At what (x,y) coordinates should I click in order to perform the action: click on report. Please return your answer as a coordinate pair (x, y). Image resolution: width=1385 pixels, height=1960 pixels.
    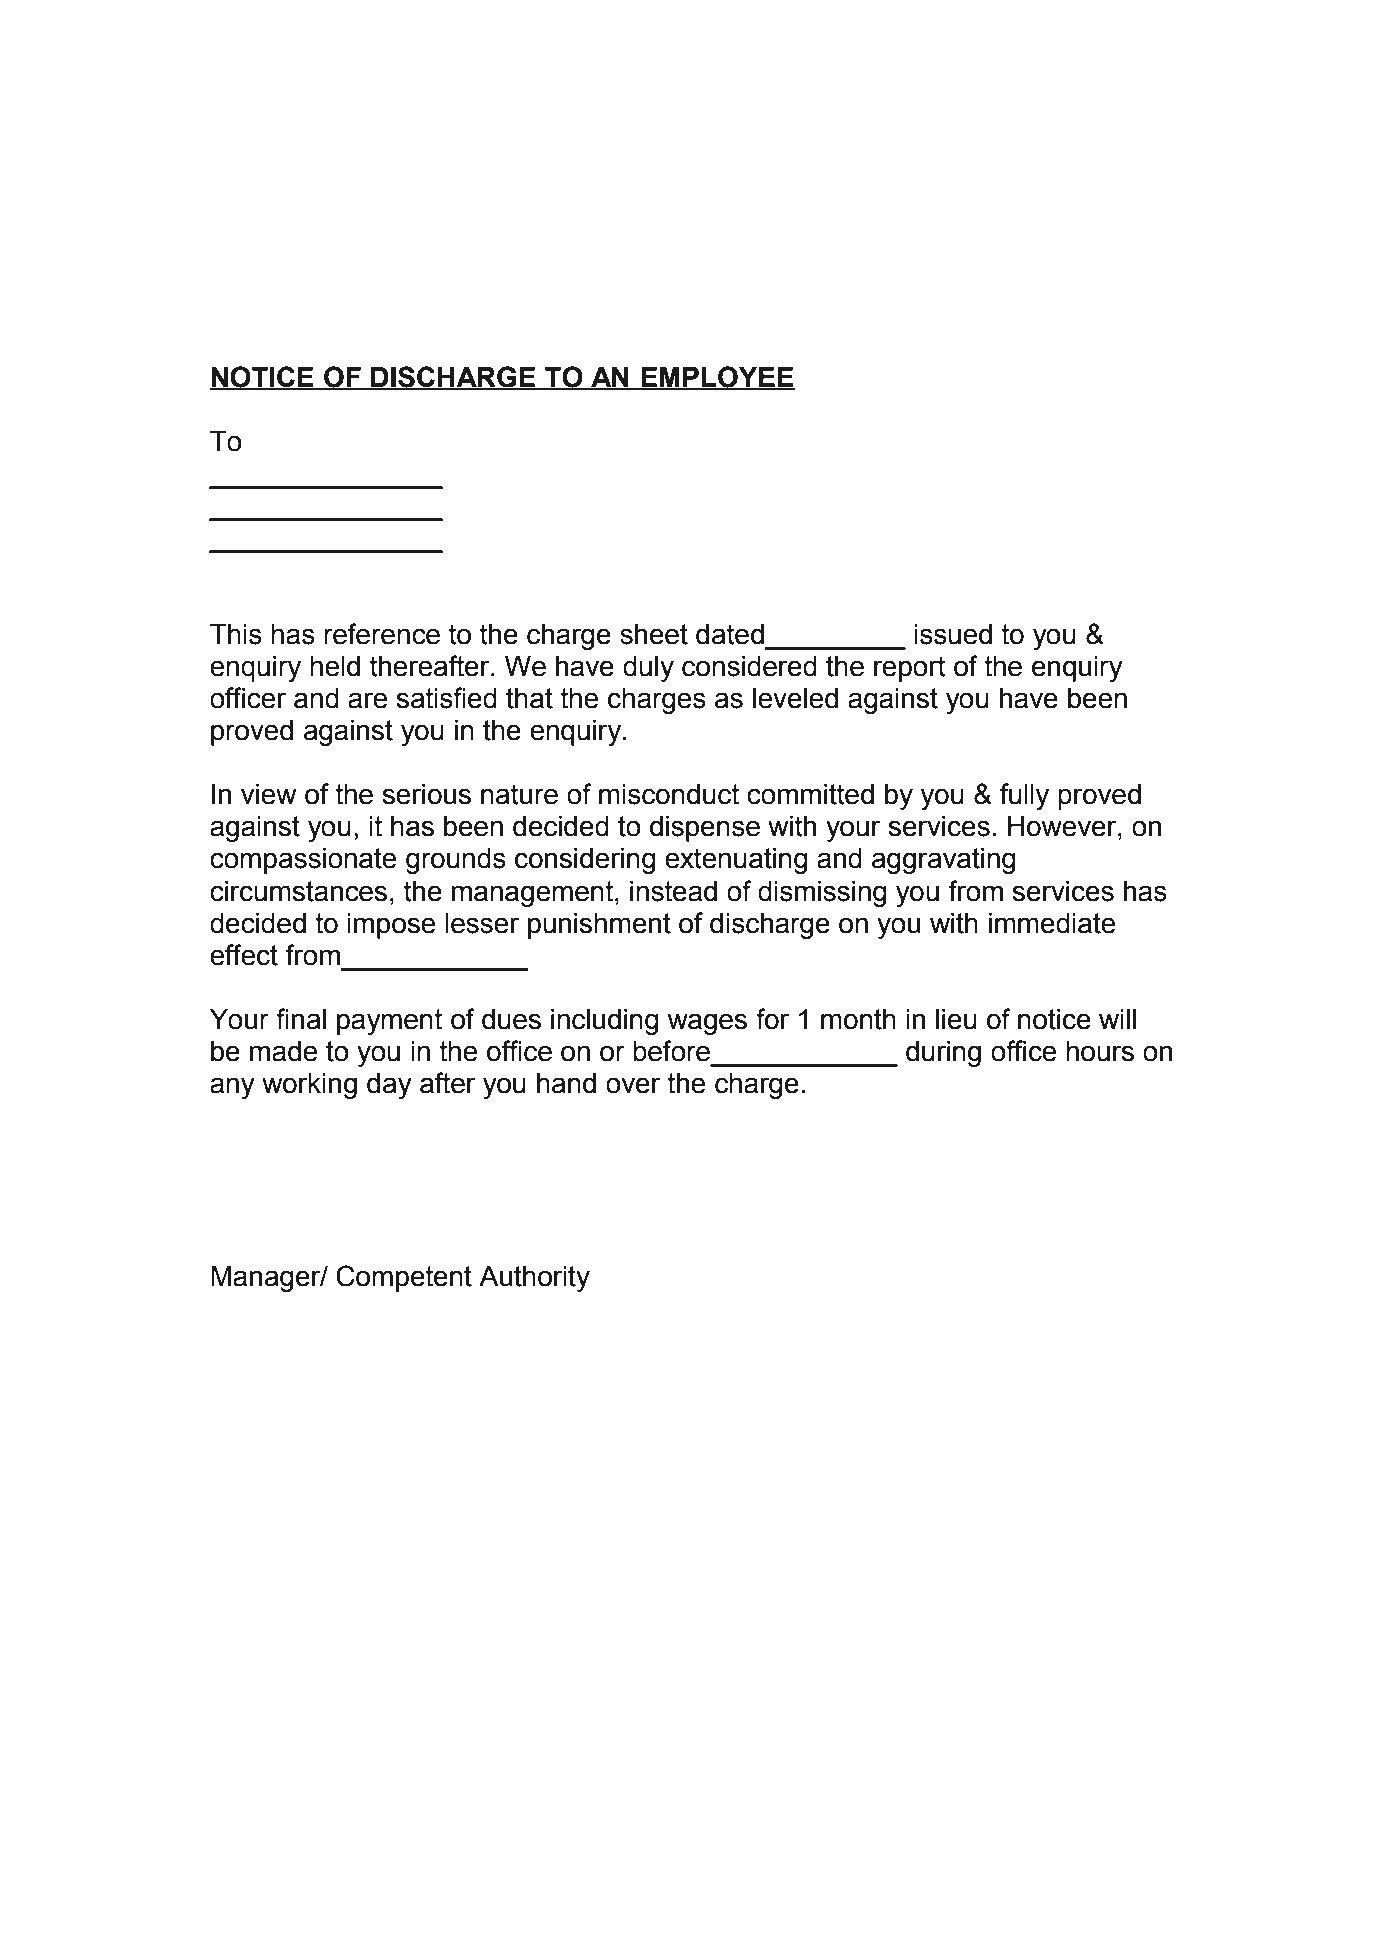
    Looking at the image, I should click on (910, 669).
